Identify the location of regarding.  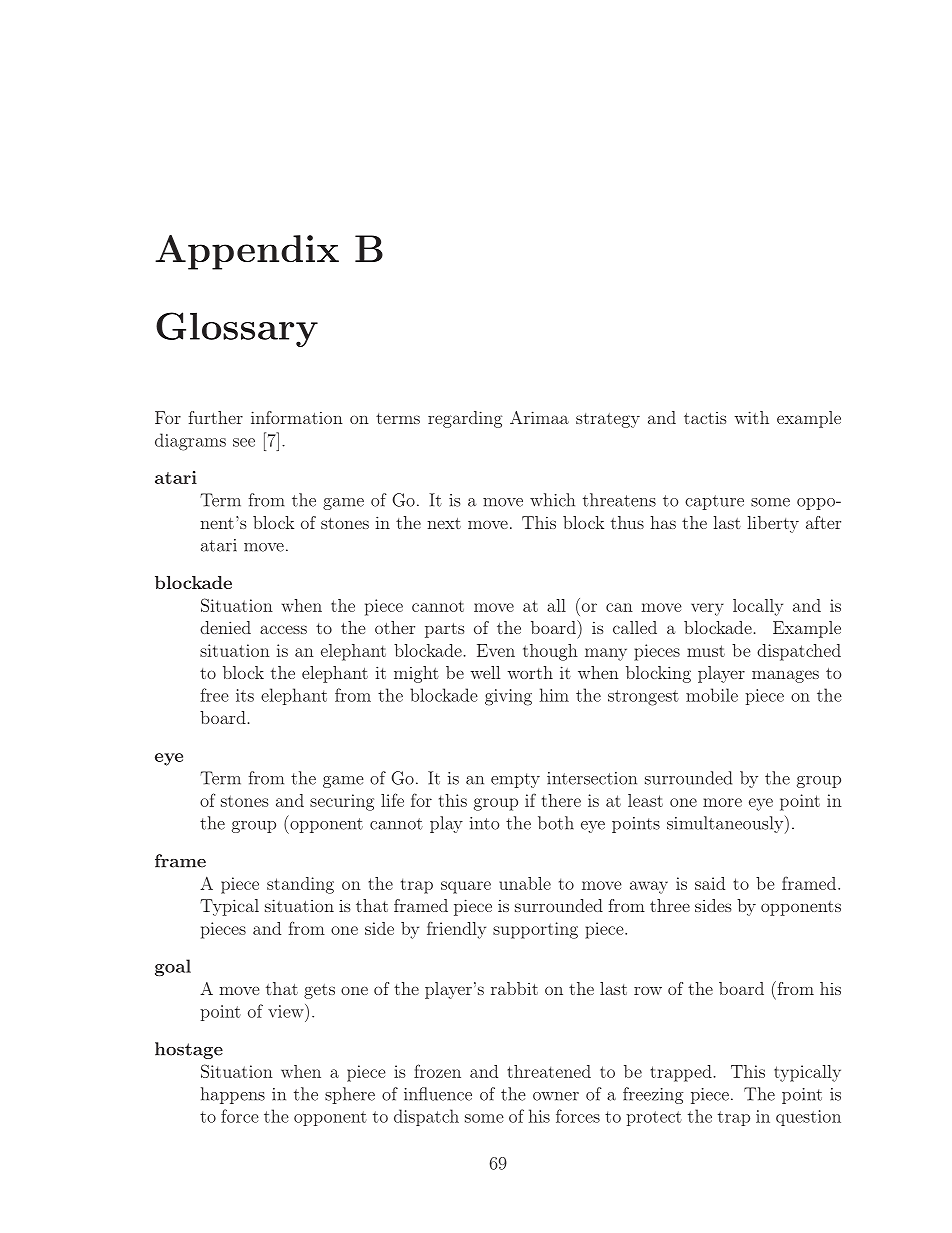
(465, 419).
